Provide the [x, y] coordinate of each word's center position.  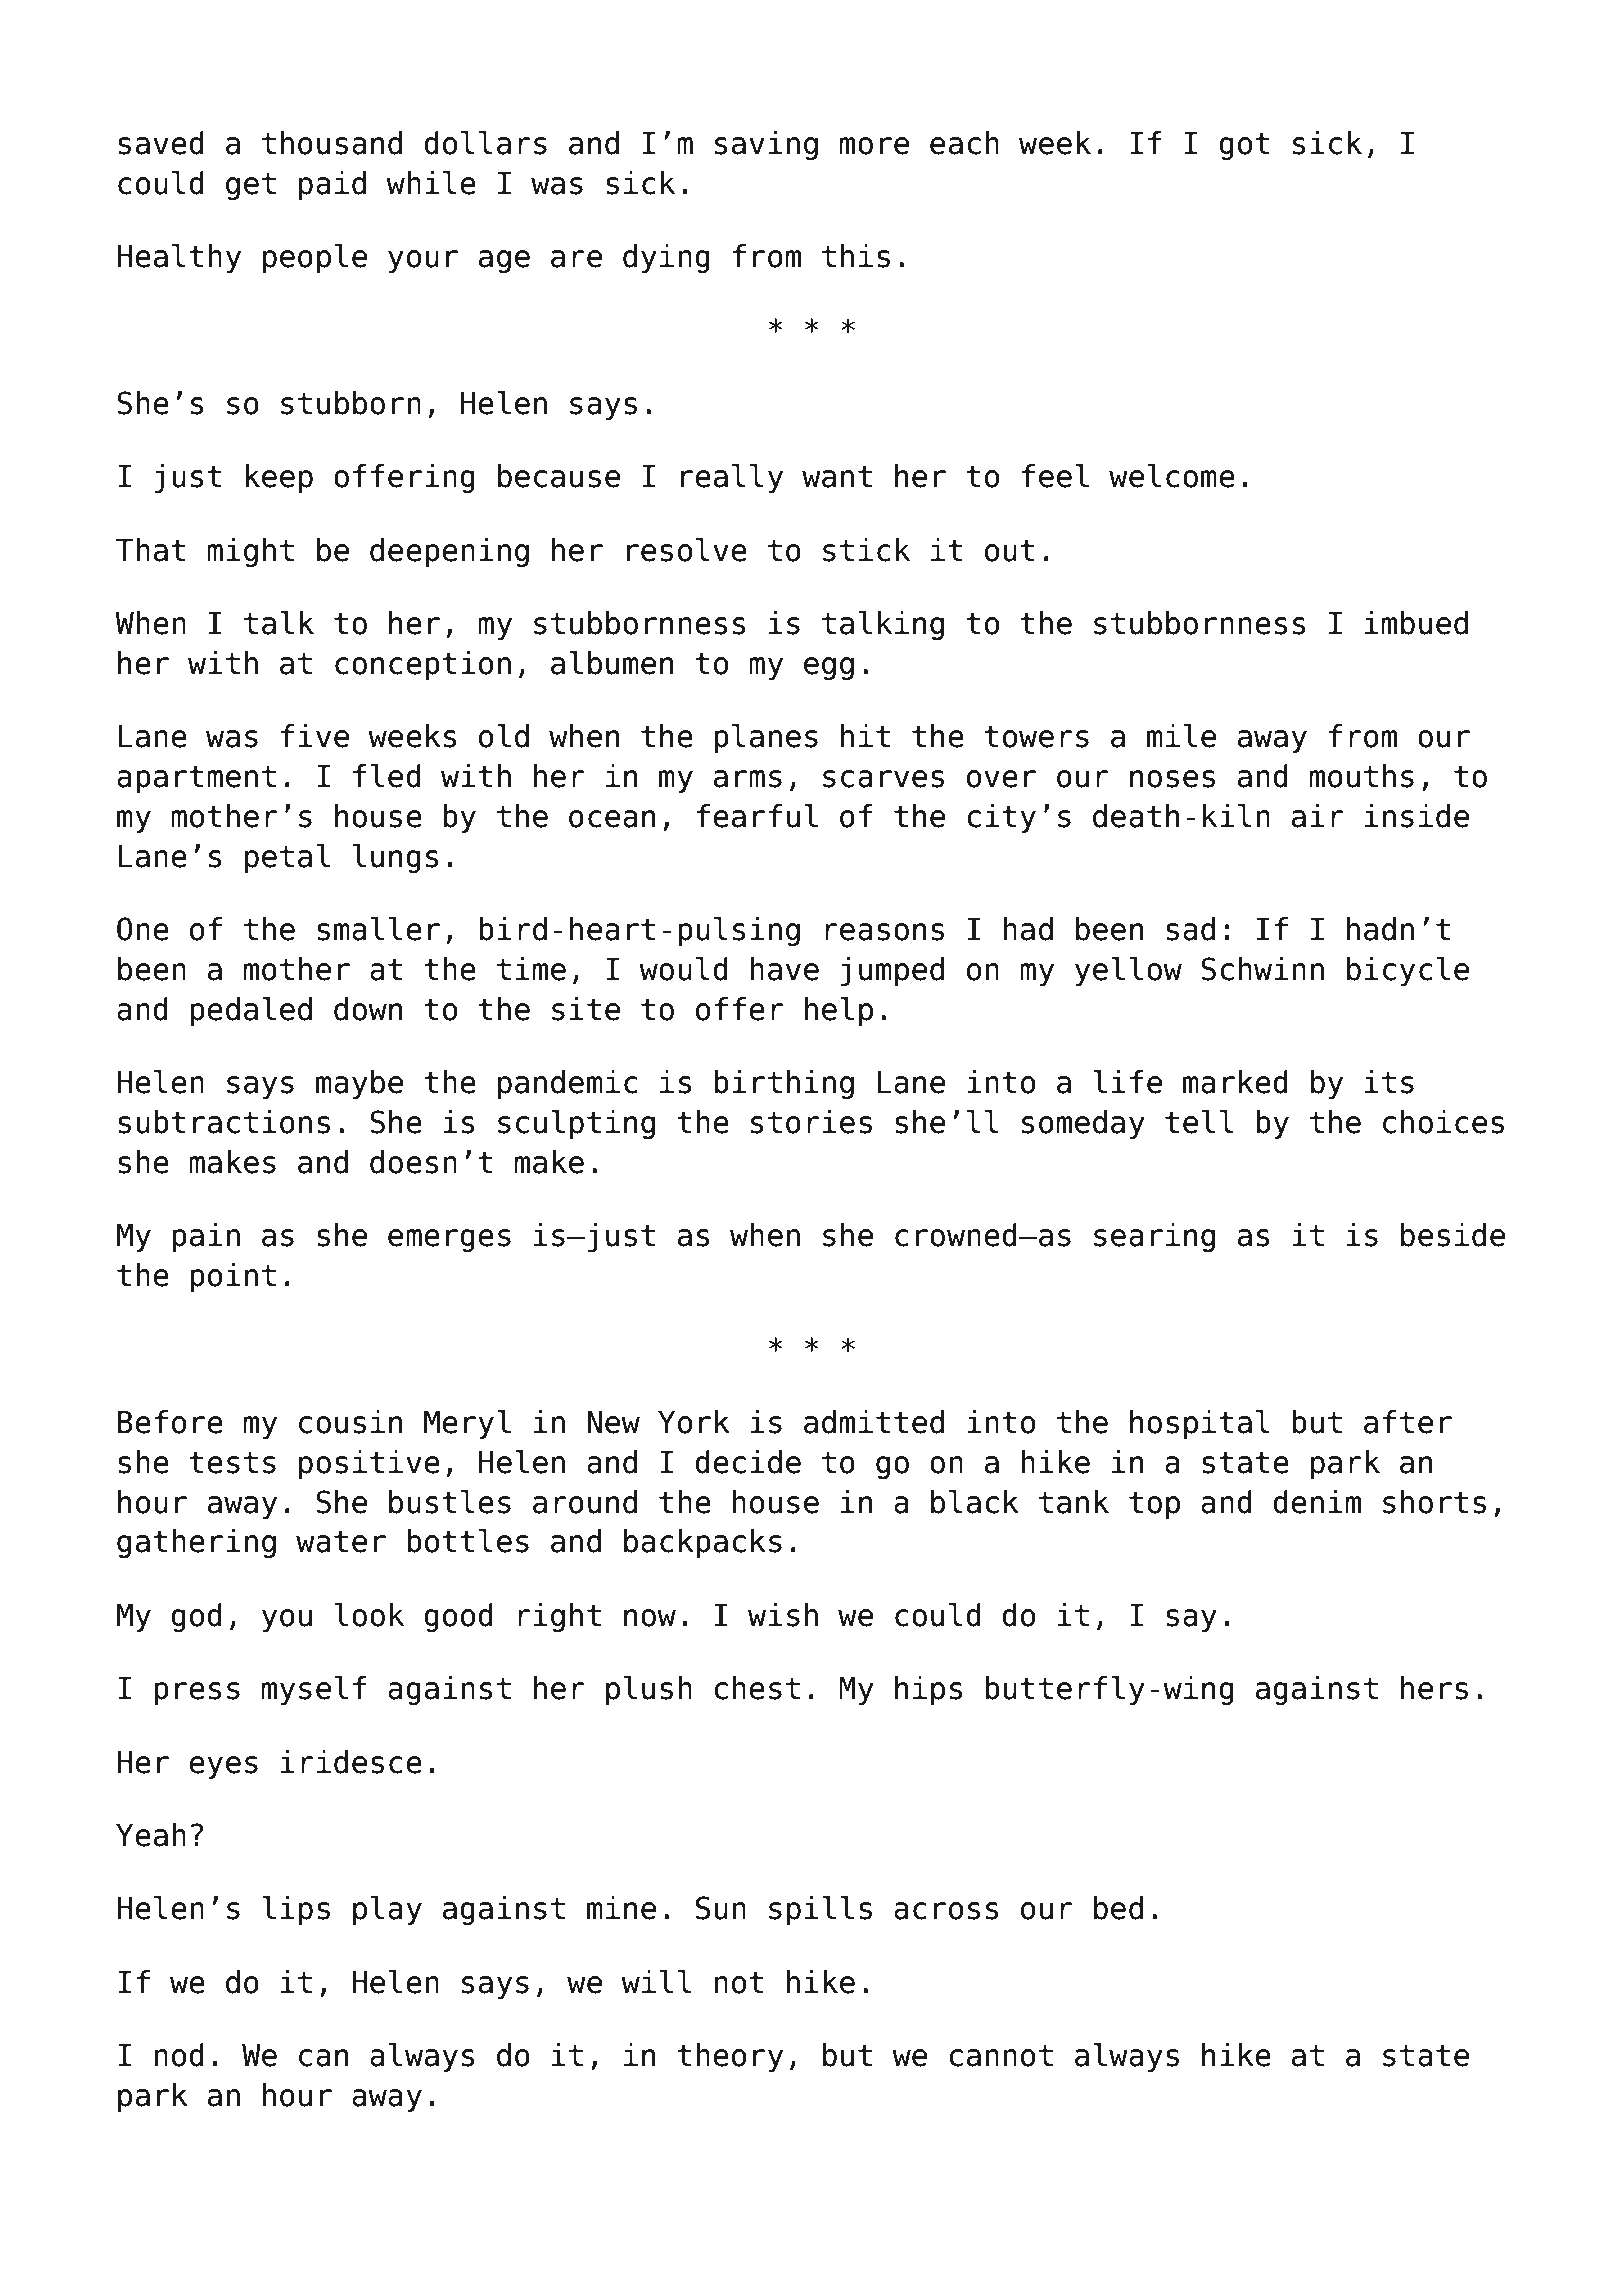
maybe [359, 1084]
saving [766, 145]
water [341, 1542]
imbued [1416, 623]
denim [1317, 1502]
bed [1118, 1908]
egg [829, 668]
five [315, 736]
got [1244, 146]
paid [332, 185]
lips [296, 1910]
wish [783, 1615]
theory [730, 2057]
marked [1235, 1082]
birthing [784, 1084]
